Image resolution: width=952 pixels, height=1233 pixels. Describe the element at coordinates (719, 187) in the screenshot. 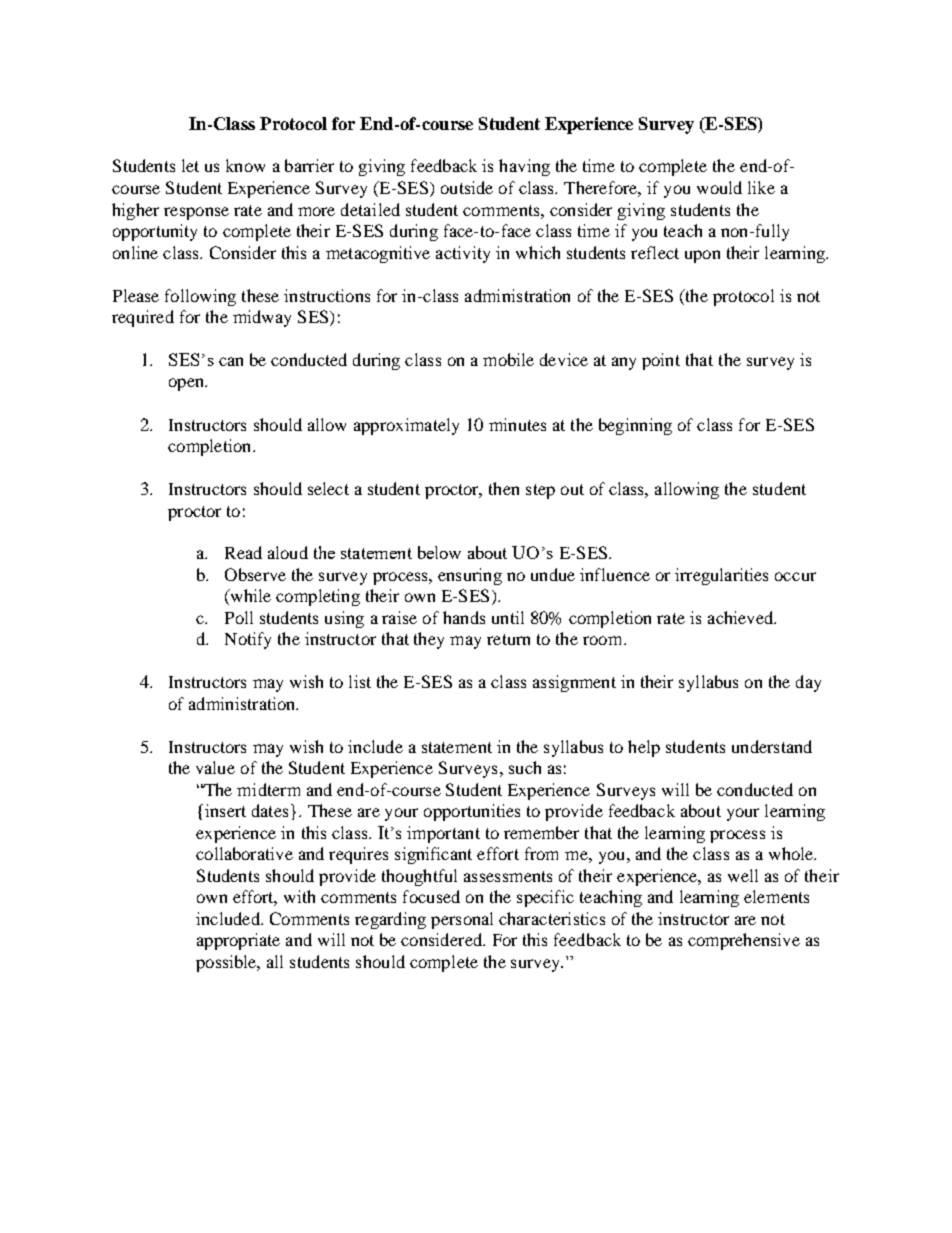

I see `would` at that location.
